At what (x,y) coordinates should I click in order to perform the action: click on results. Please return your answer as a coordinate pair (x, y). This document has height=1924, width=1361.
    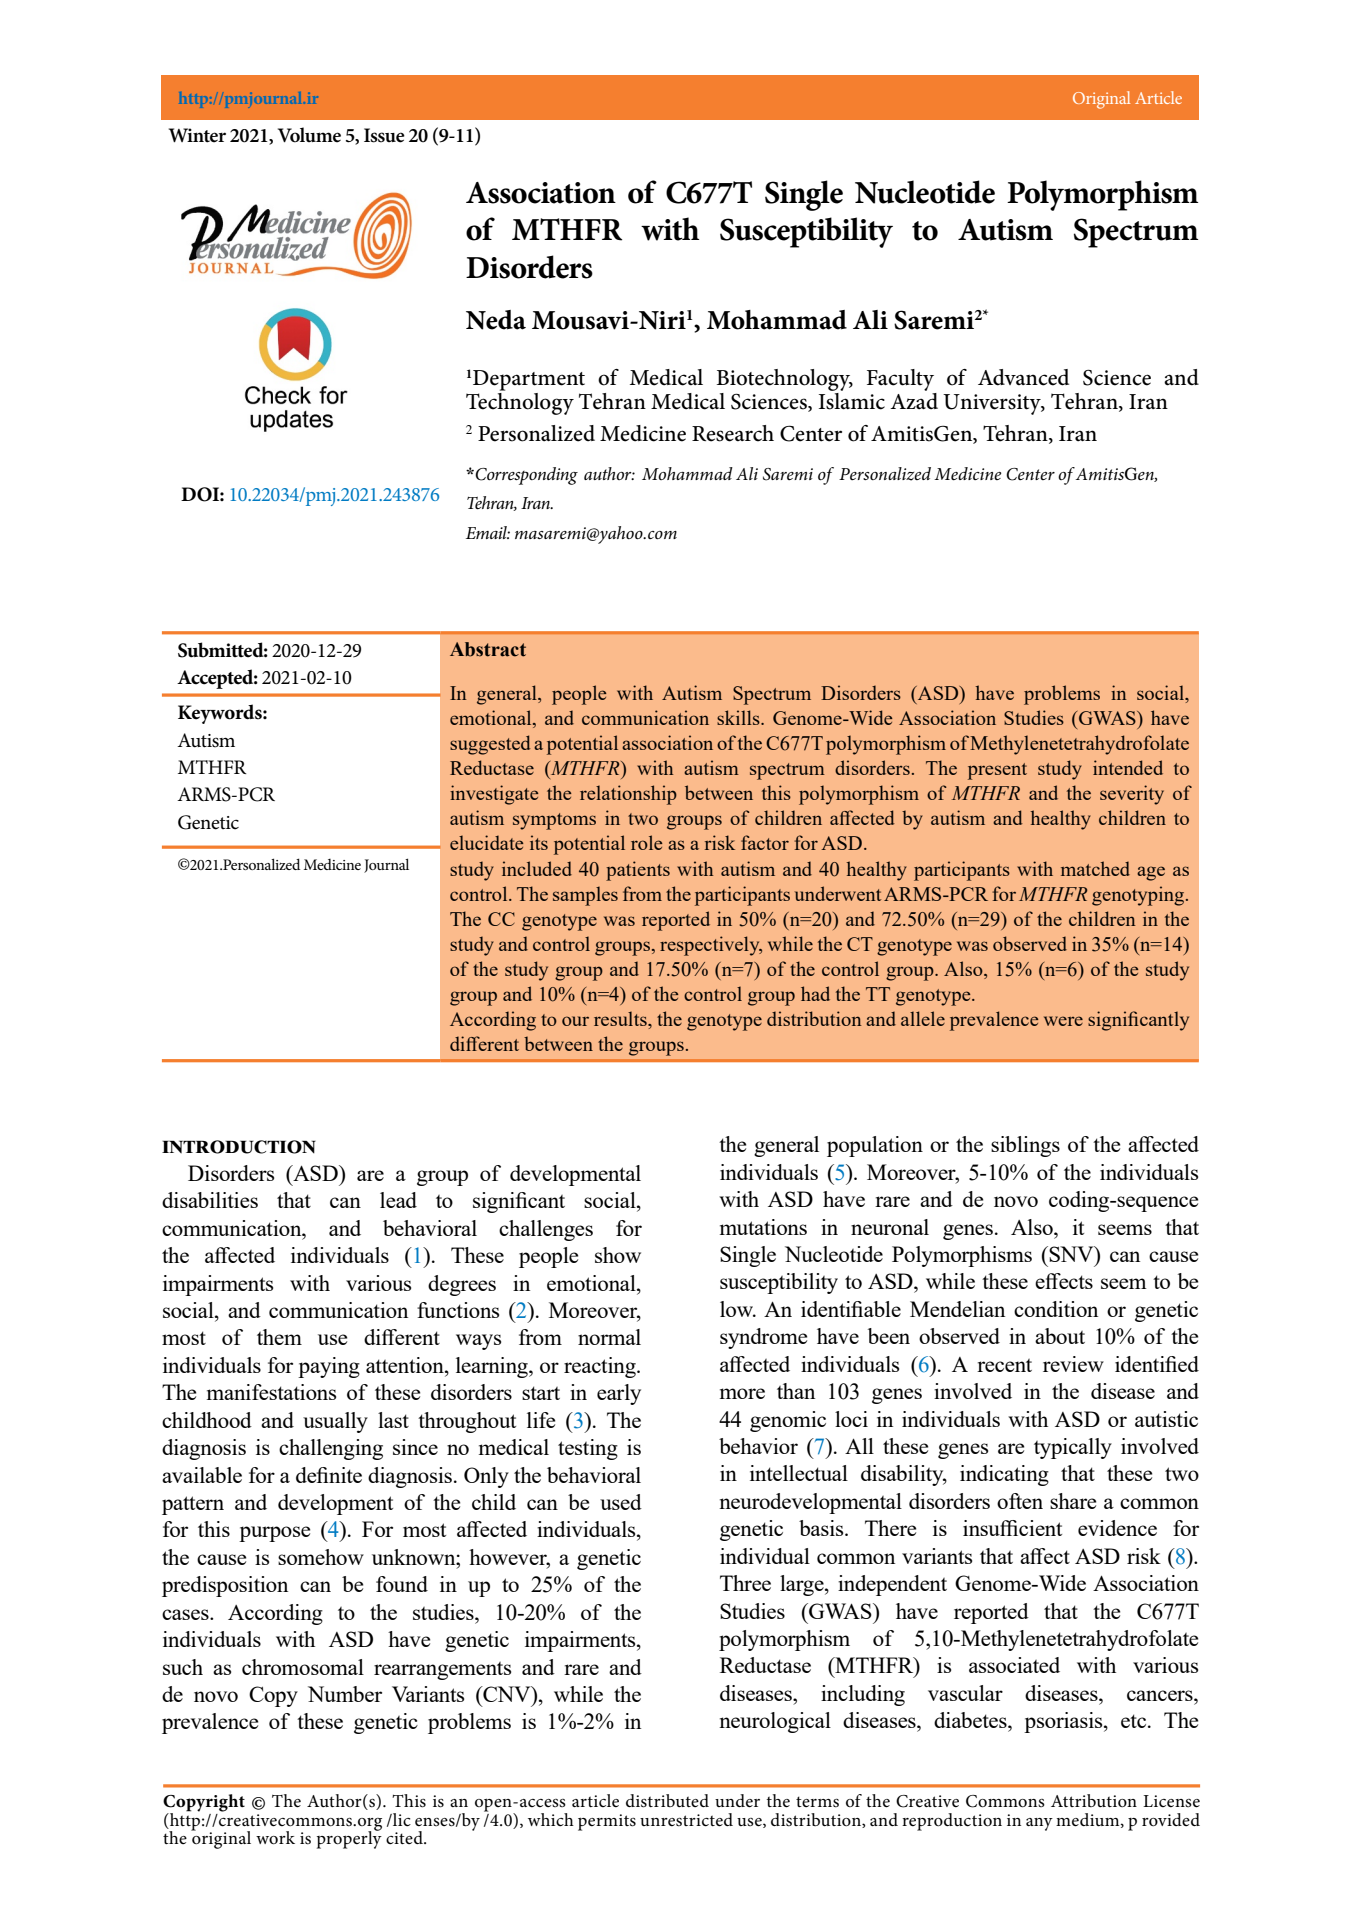
    Looking at the image, I should click on (621, 1018).
